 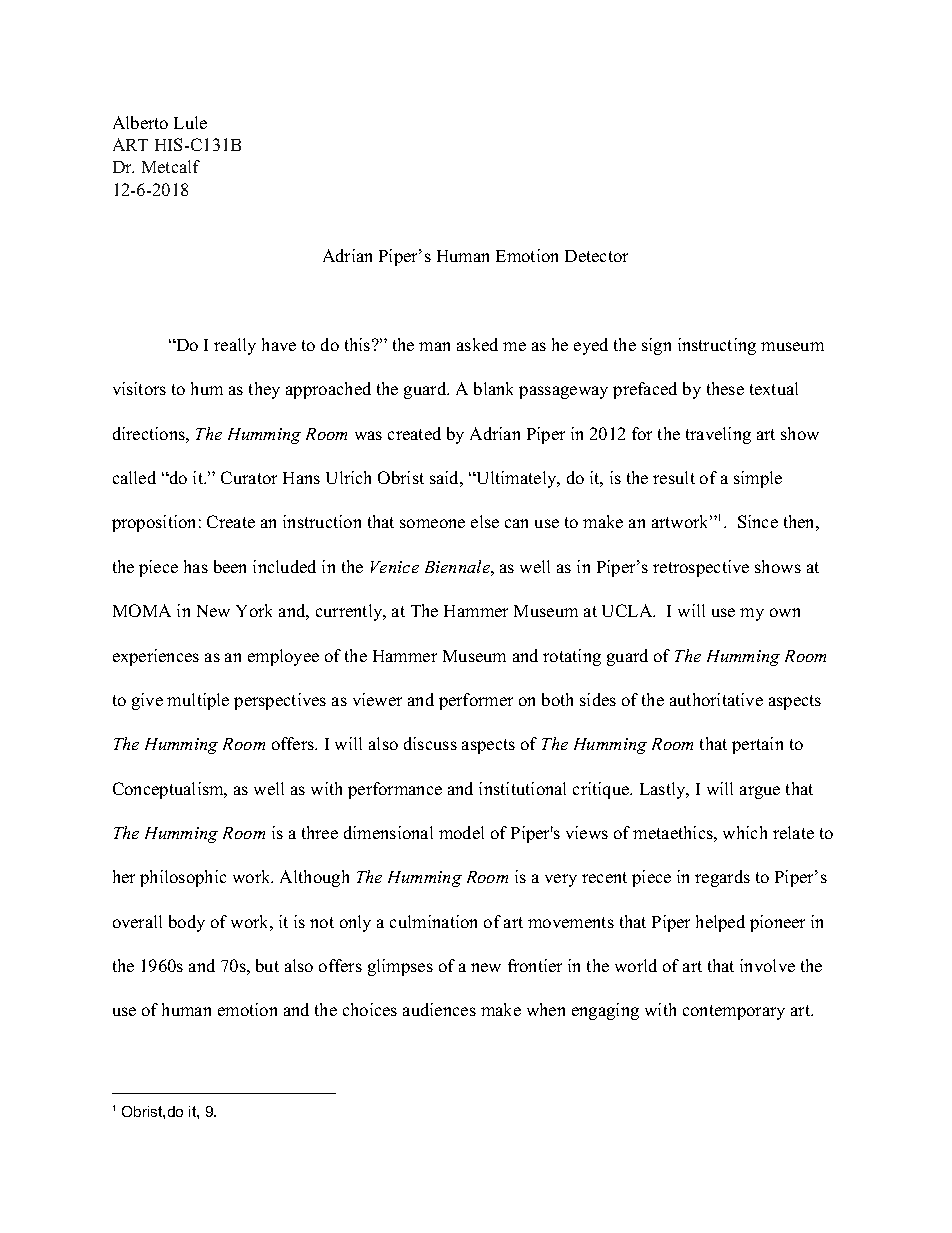 I want to click on Venice, so click(x=395, y=567).
